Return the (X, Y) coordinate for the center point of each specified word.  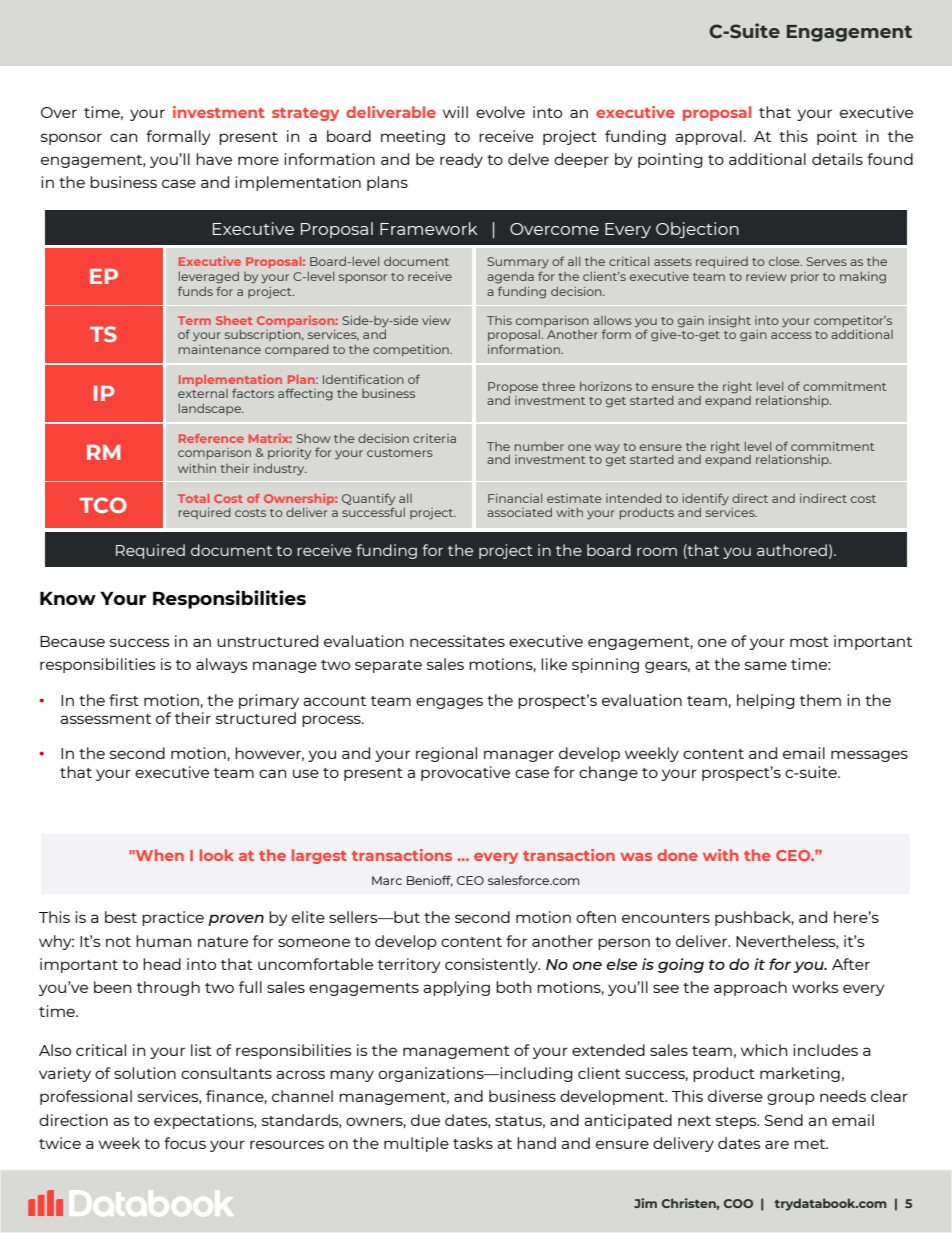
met (811, 1144)
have (214, 159)
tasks (473, 1143)
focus (185, 1143)
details (837, 159)
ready (461, 160)
